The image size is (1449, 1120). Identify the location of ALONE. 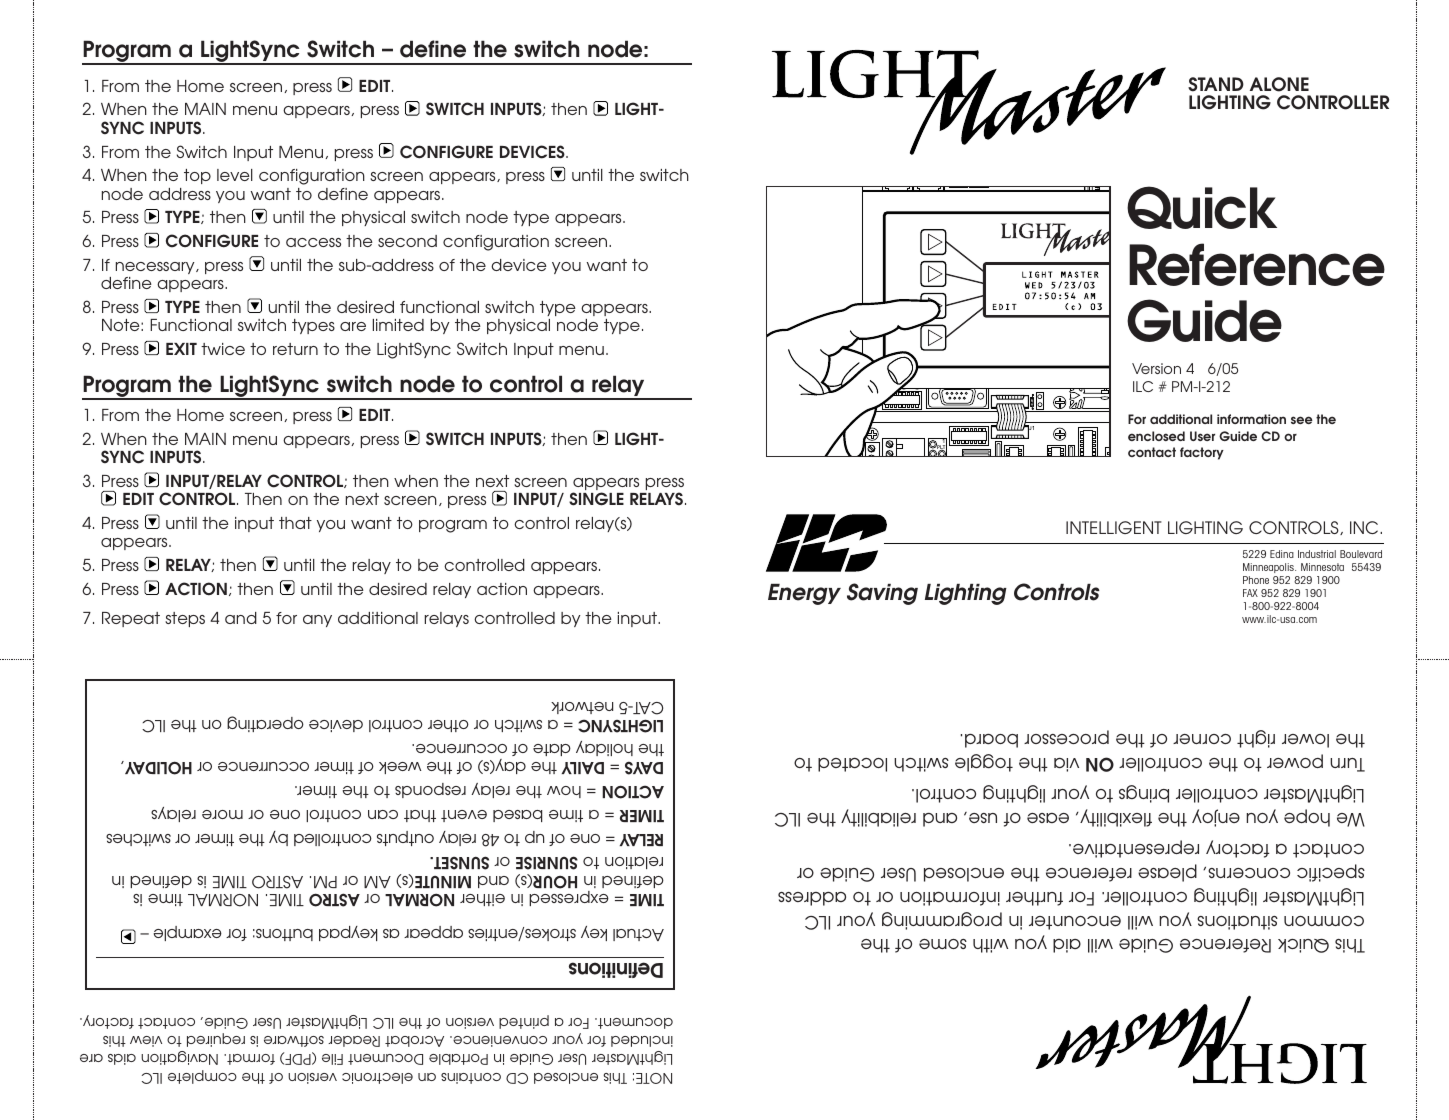
(1279, 84).
